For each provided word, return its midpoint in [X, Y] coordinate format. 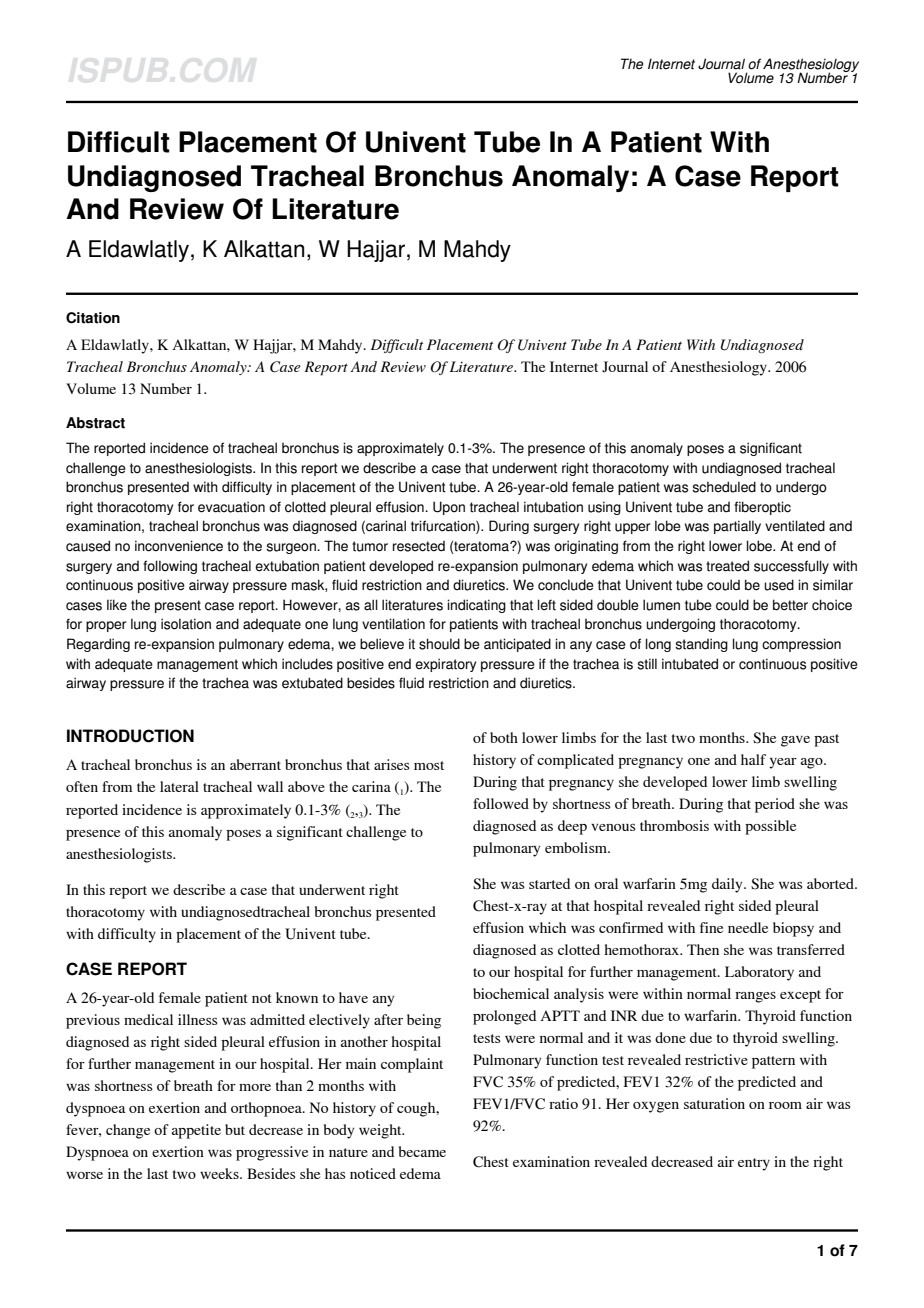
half [753, 759]
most [429, 765]
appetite [196, 1131]
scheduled [724, 487]
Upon [449, 508]
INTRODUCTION [130, 736]
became [422, 1151]
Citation [93, 318]
